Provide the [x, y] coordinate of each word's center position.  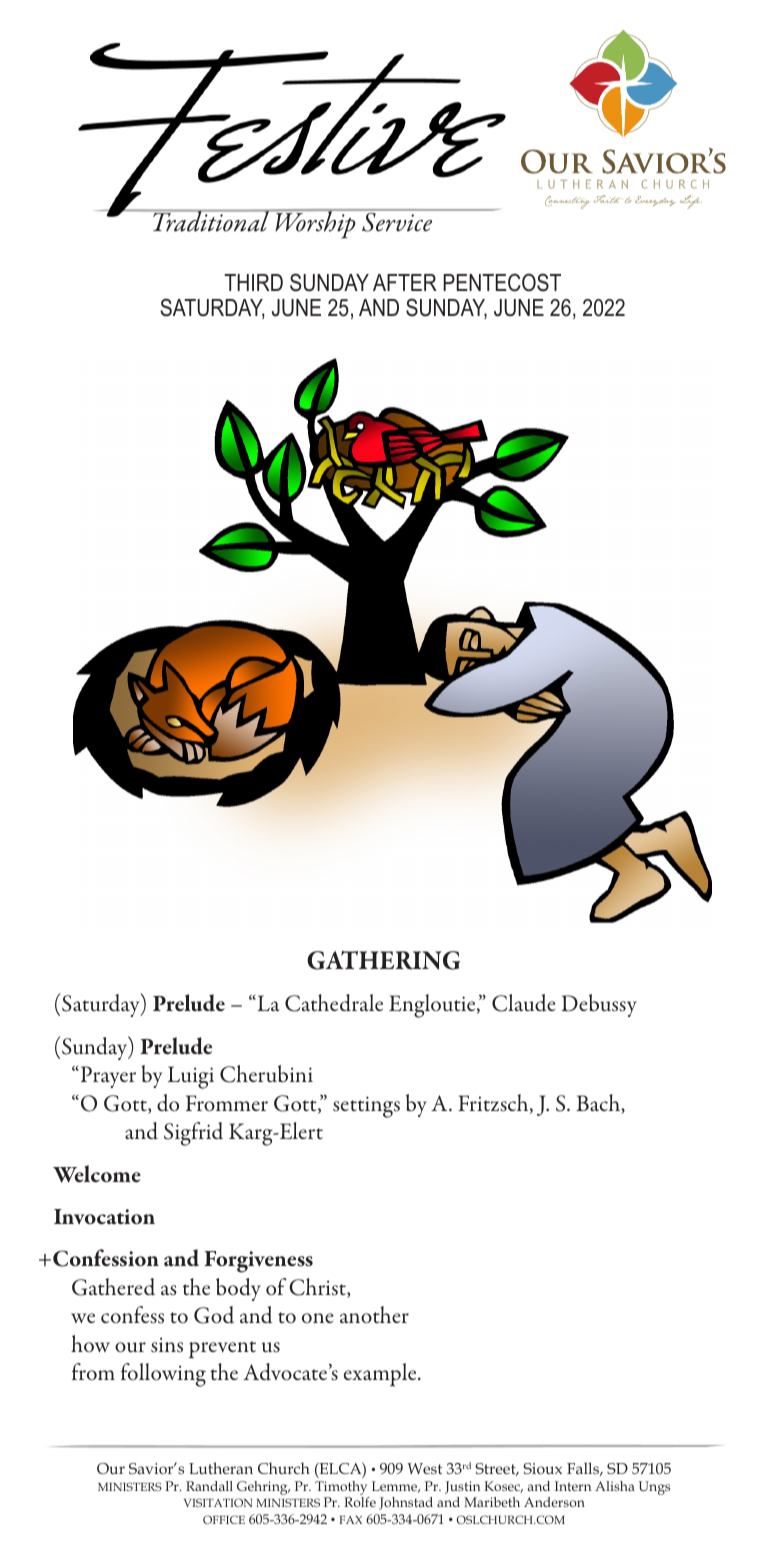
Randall [209, 1486]
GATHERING [383, 960]
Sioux [542, 1468]
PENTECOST [502, 282]
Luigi [191, 1077]
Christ [318, 1288]
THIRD [253, 282]
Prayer [107, 1077]
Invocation [104, 1217]
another [374, 1315]
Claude [523, 1003]
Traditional [211, 221]
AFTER [405, 282]
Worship [315, 224]
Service [397, 222]
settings [366, 1107]
